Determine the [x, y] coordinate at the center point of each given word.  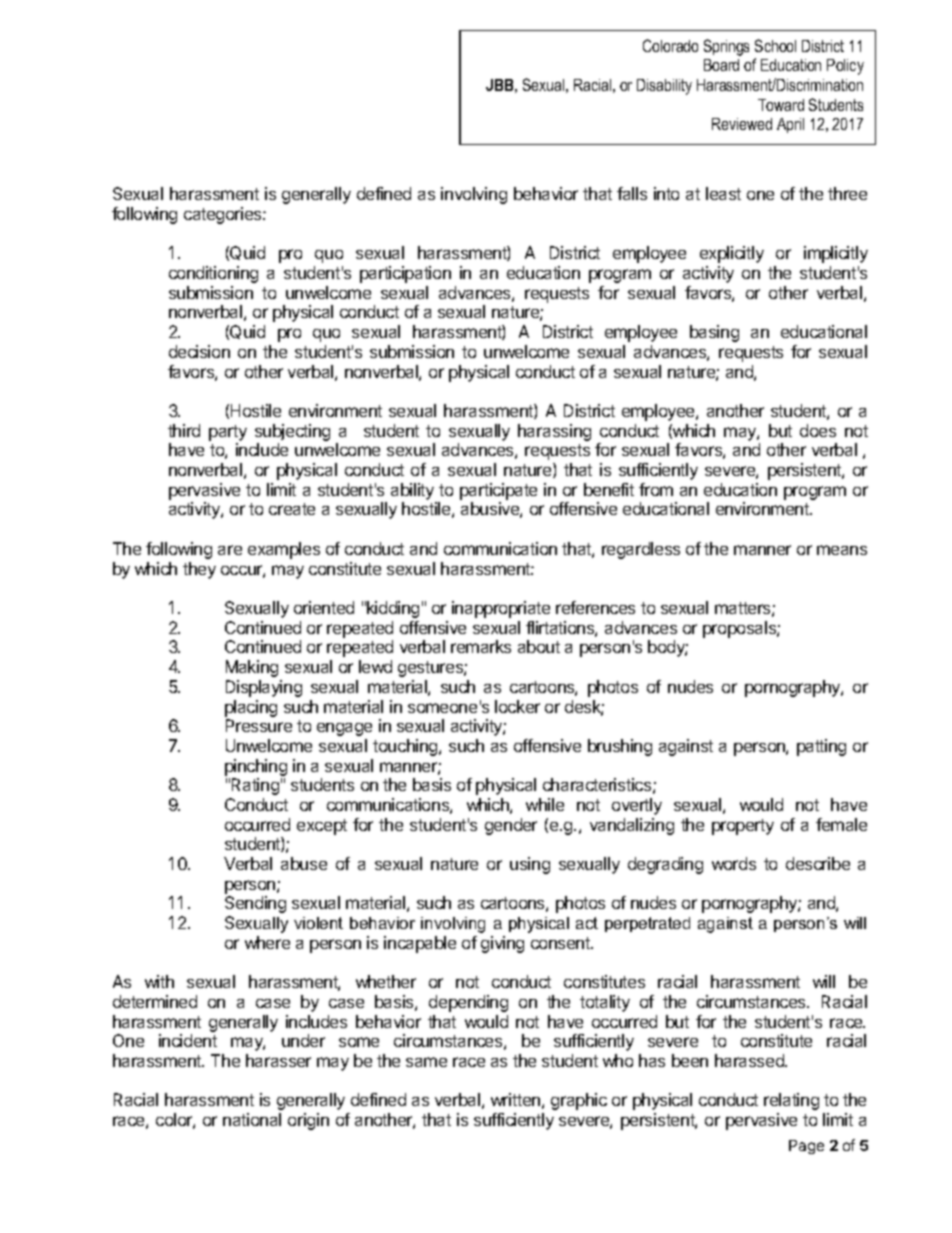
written [515, 1099]
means [842, 550]
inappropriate [501, 609]
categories [224, 215]
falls [632, 193]
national [252, 1119]
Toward [781, 105]
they [199, 570]
